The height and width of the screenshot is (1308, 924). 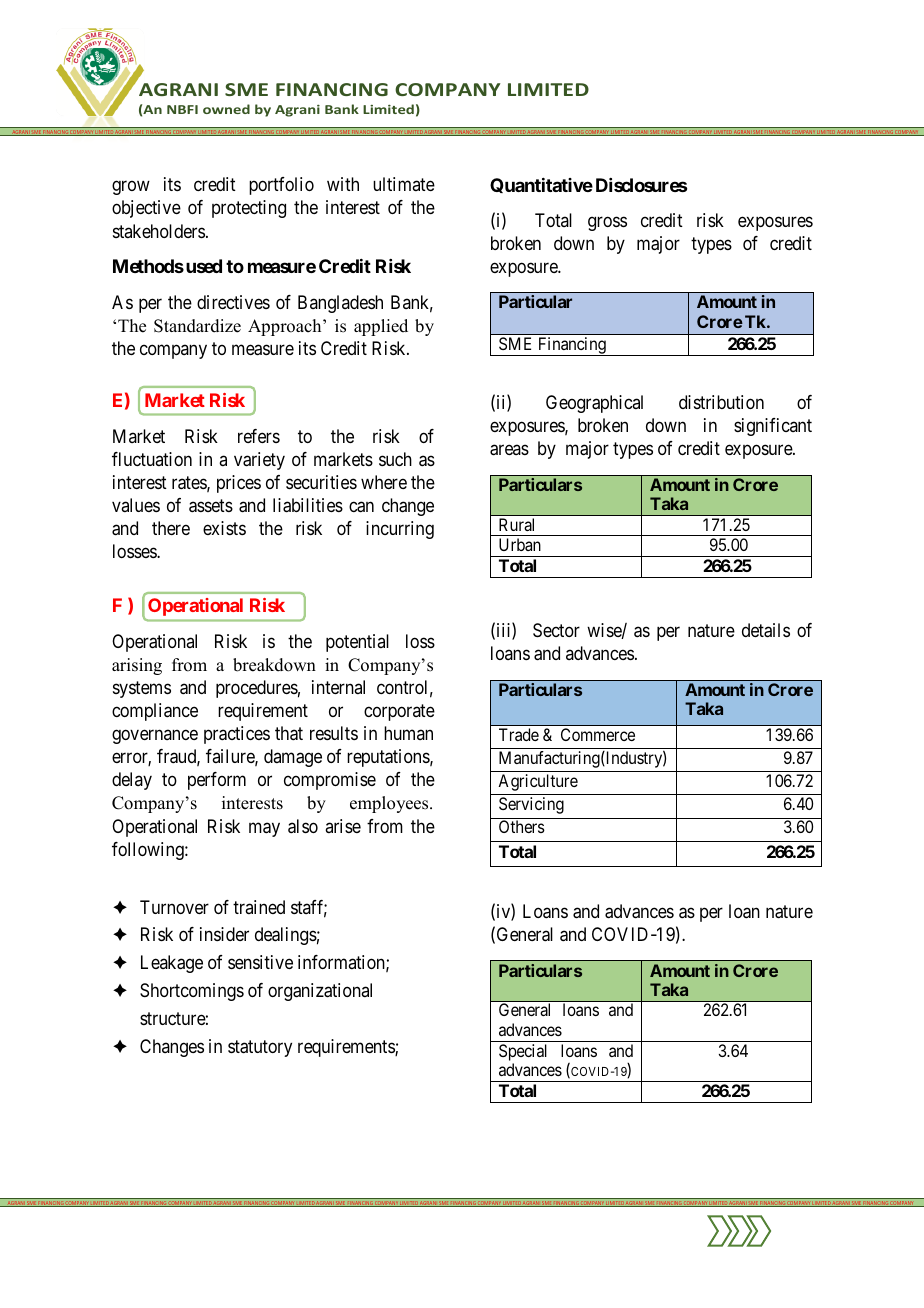 What do you see at coordinates (192, 992) in the screenshot?
I see `Shortcomings` at bounding box center [192, 992].
